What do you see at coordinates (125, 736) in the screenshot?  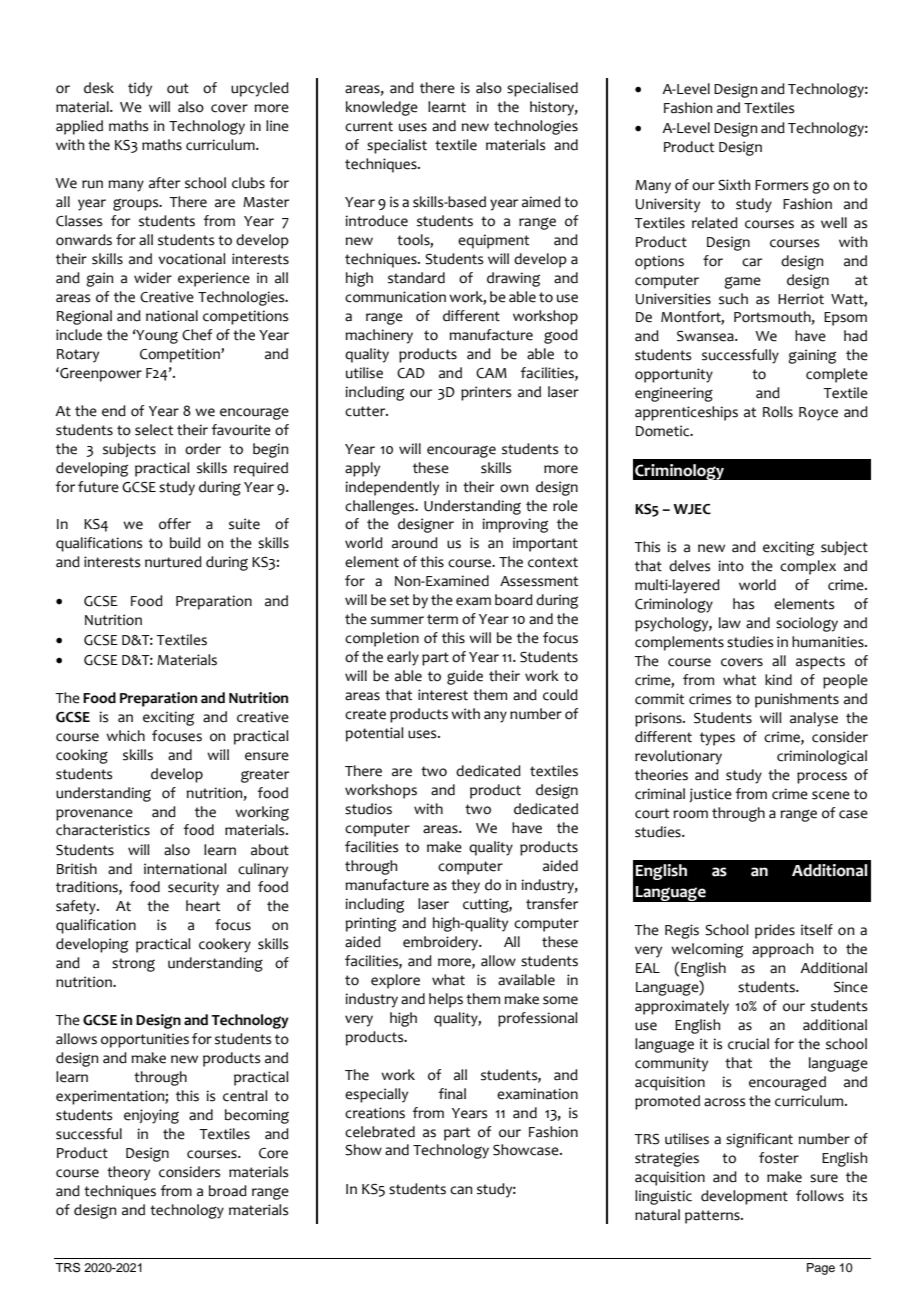 I see `which` at bounding box center [125, 736].
